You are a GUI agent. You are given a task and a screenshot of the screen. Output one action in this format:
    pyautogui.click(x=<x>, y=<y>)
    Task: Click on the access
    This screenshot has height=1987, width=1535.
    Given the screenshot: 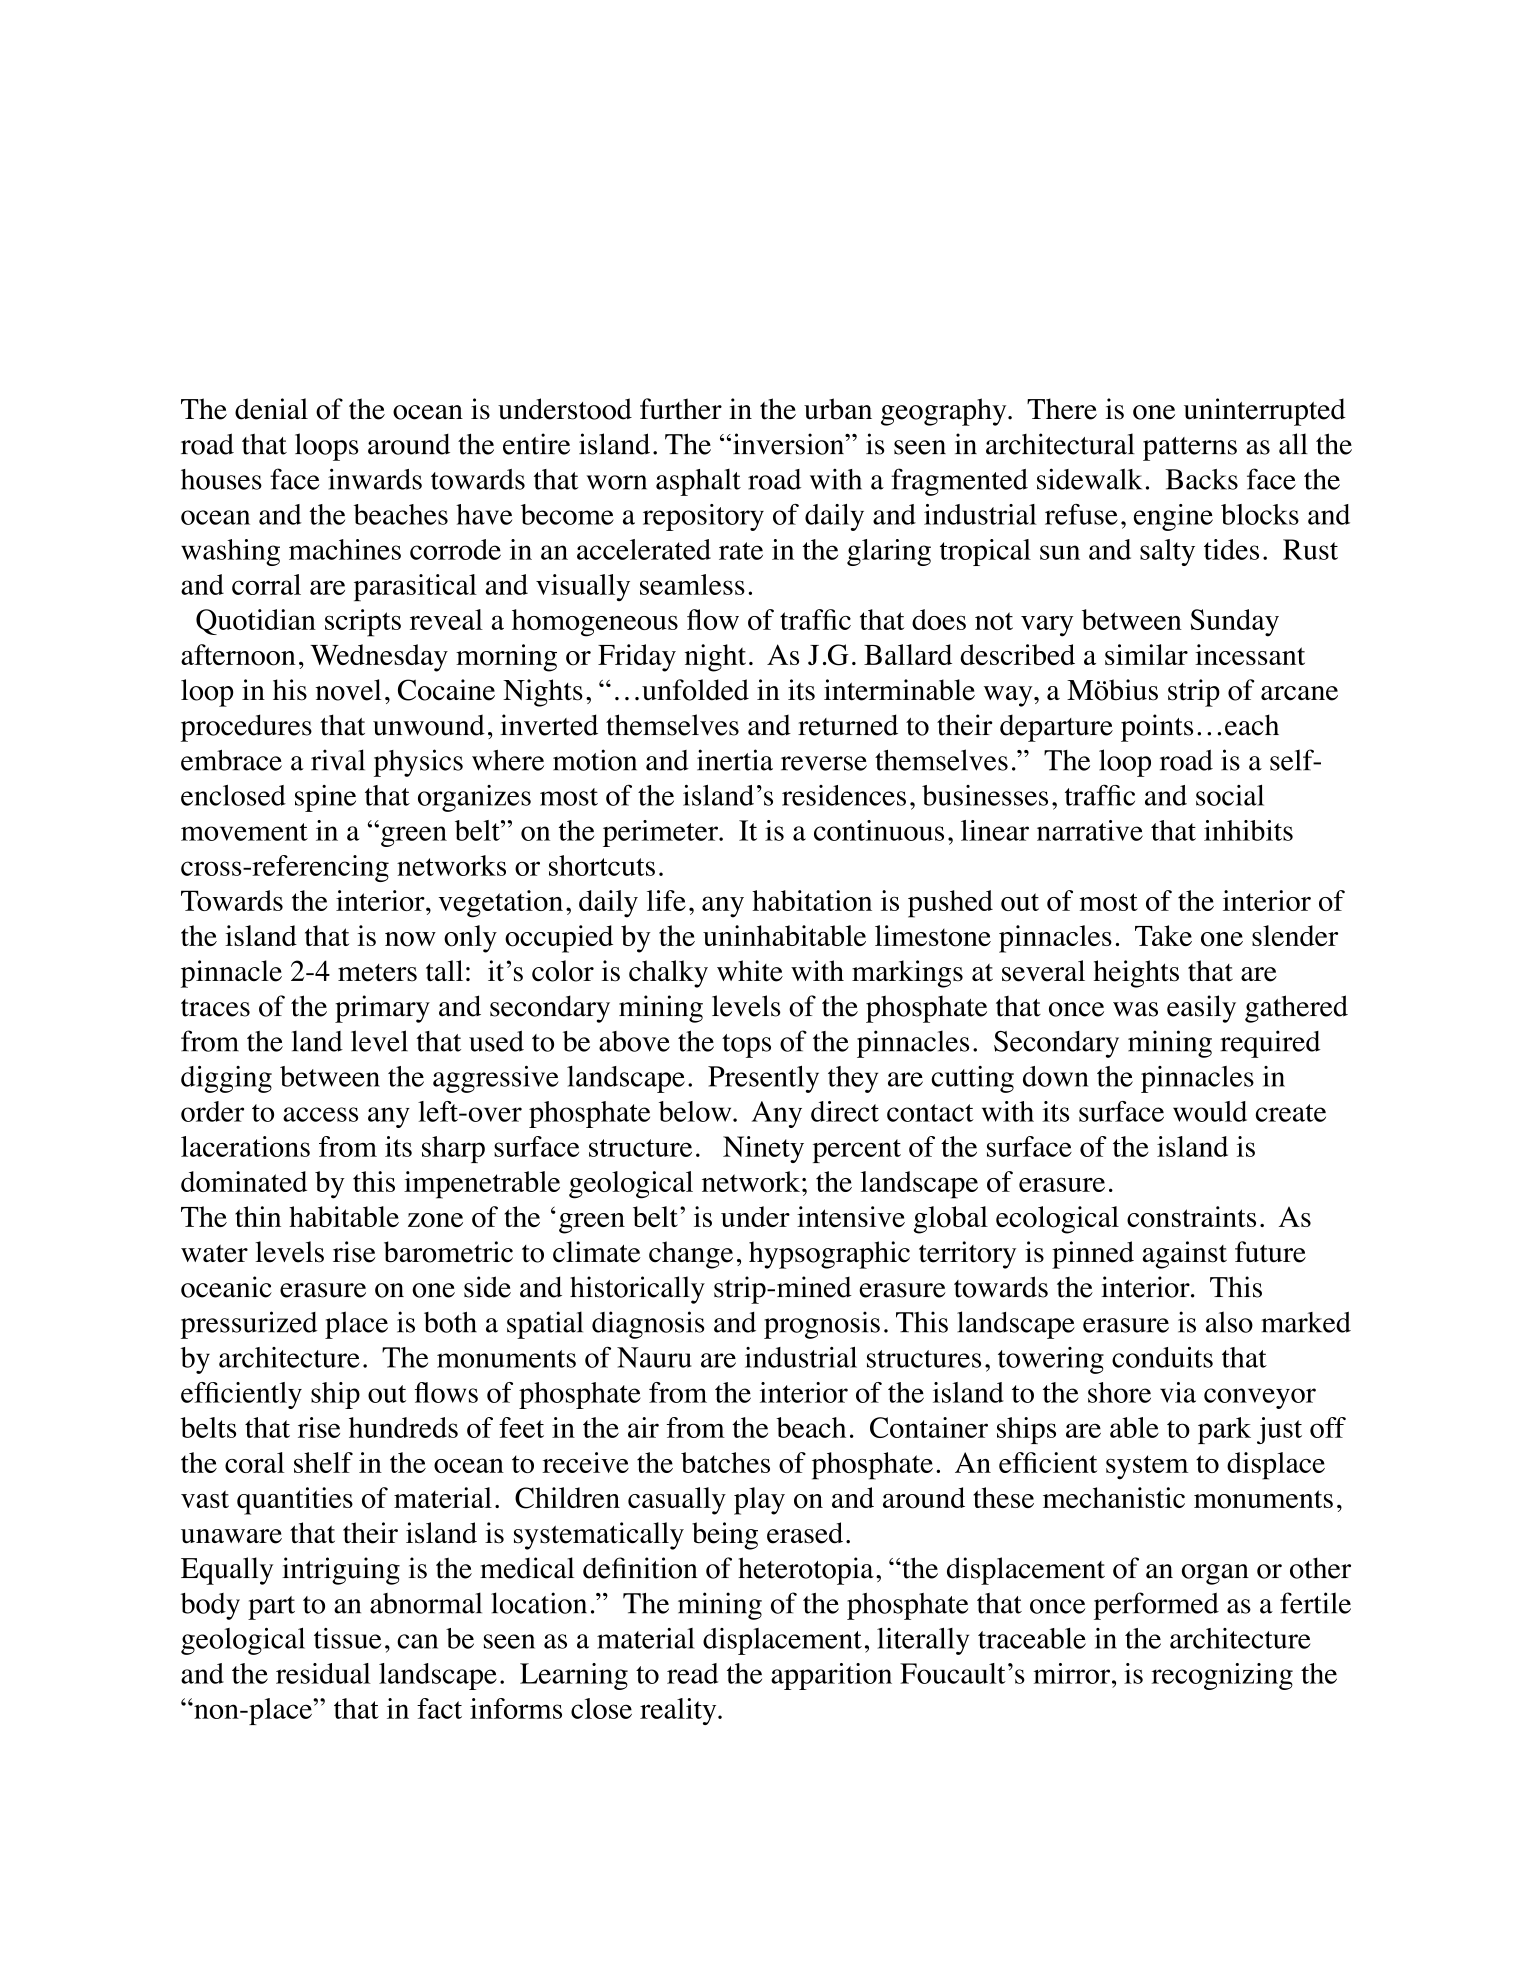 What is the action you would take?
    pyautogui.click(x=320, y=1114)
